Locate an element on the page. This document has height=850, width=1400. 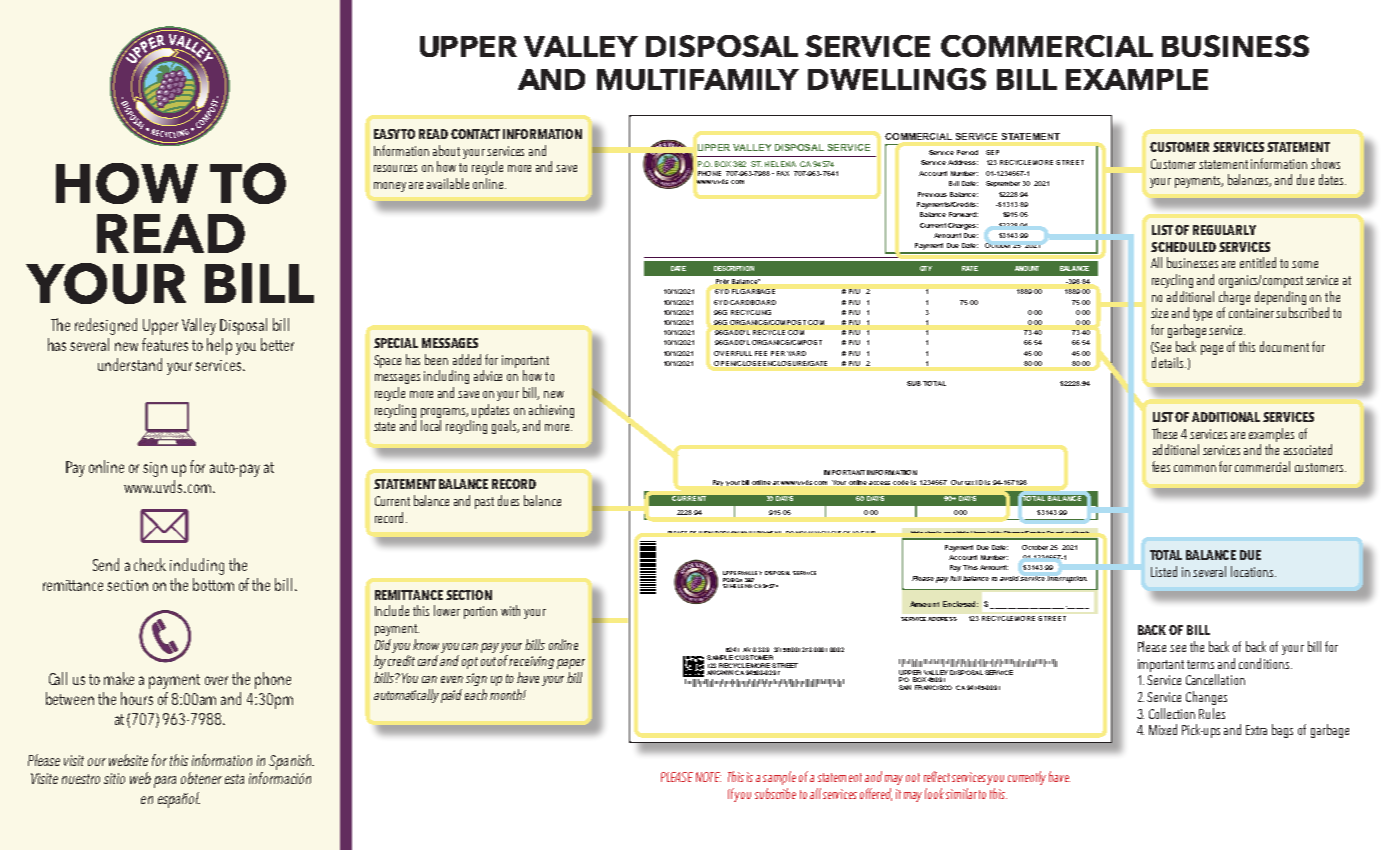
local is located at coordinates (431, 425).
